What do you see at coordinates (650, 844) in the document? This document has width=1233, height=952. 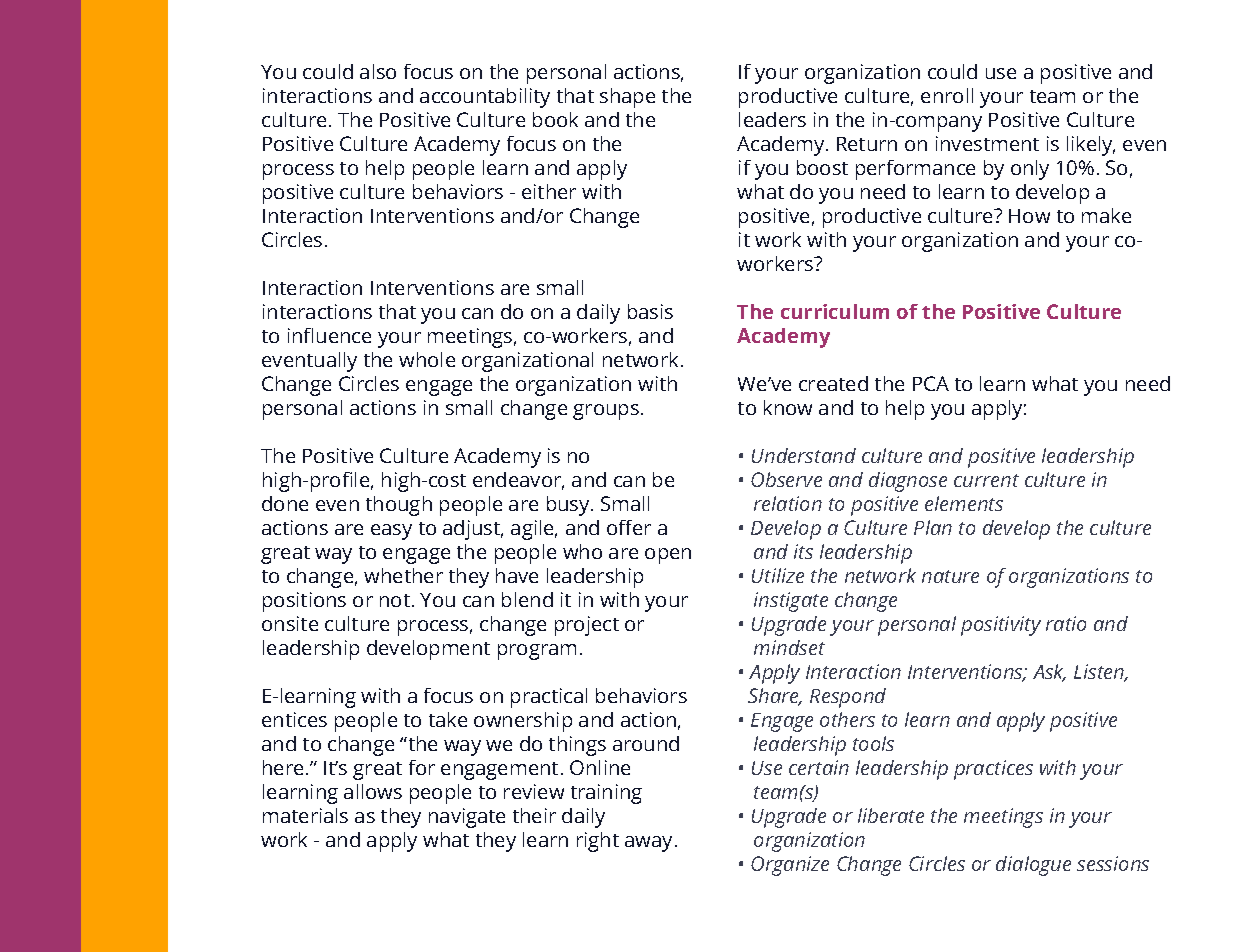 I see `away` at bounding box center [650, 844].
